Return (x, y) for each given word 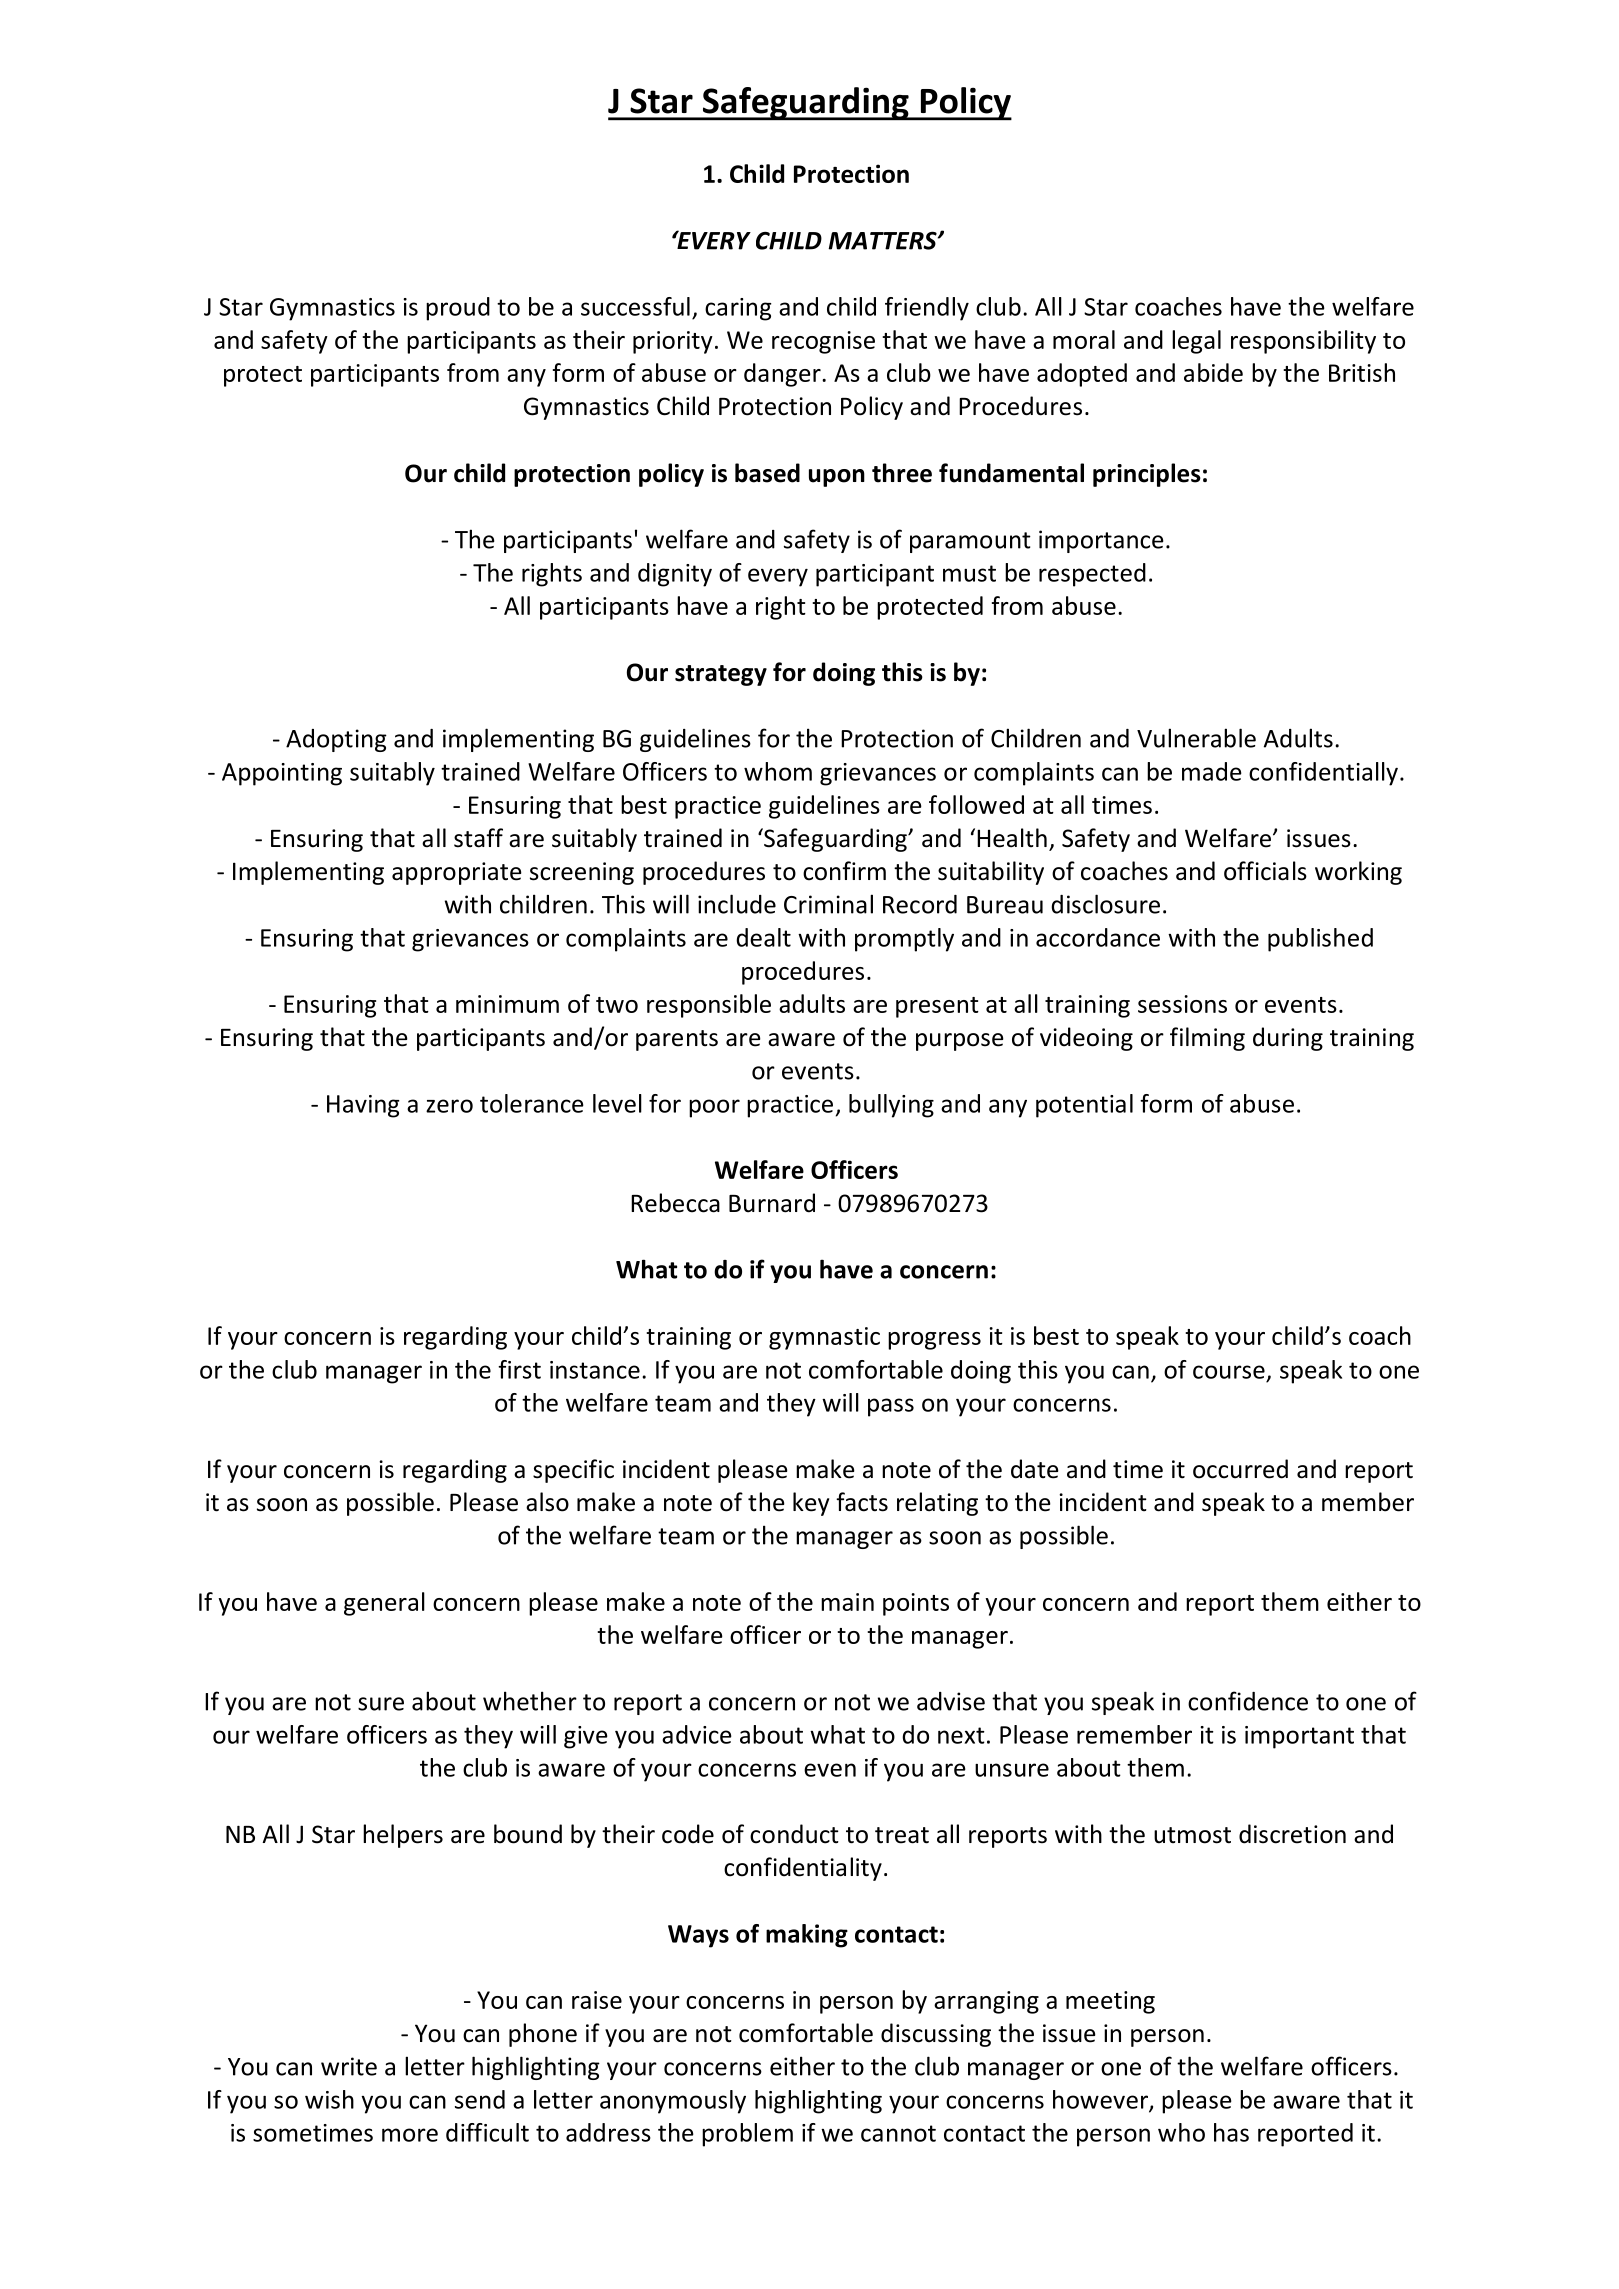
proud (458, 309)
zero (449, 1106)
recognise (823, 342)
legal (1196, 342)
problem (747, 2135)
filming (1207, 1039)
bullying (891, 1106)
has (1231, 2132)
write (349, 2066)
